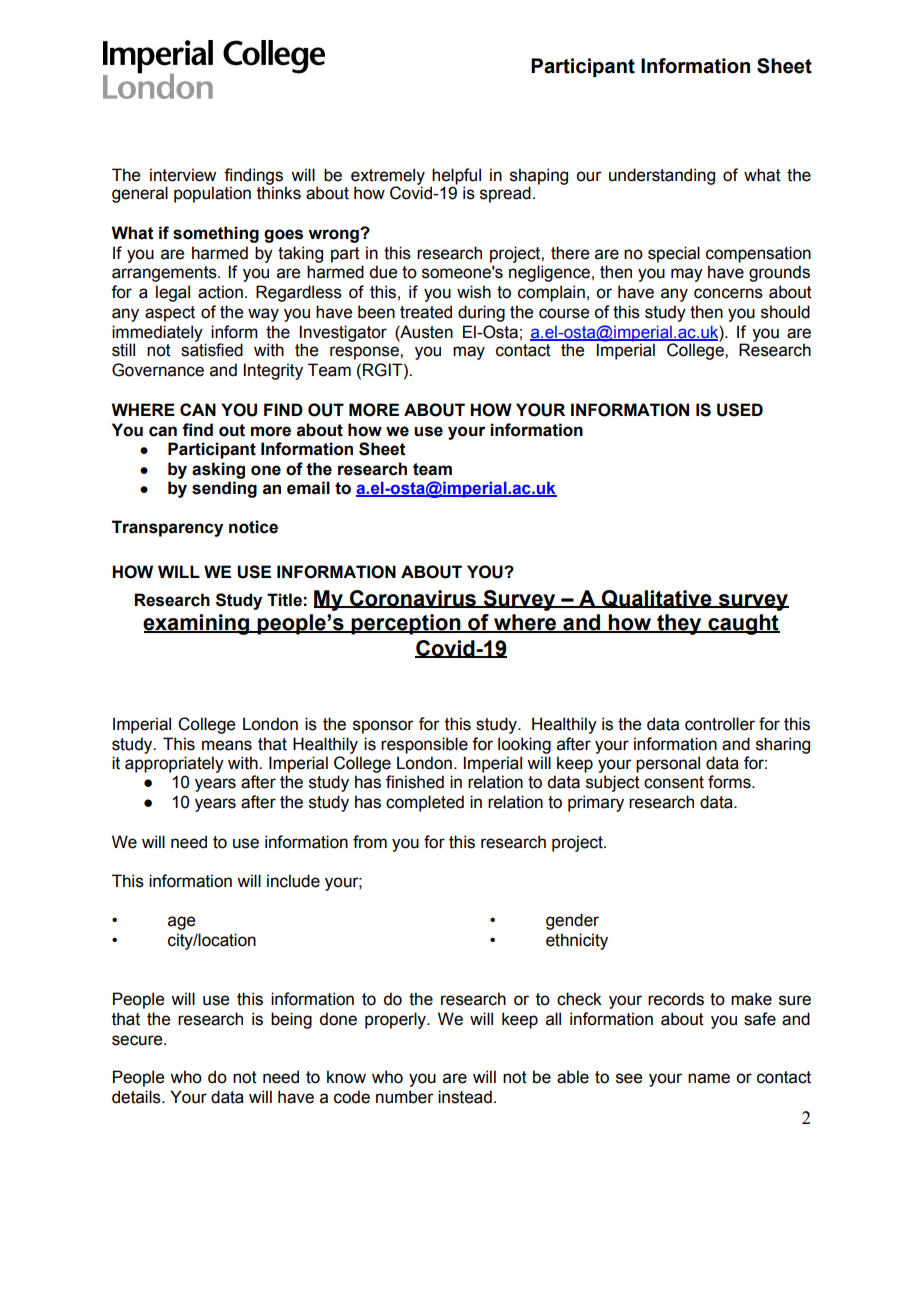 This screenshot has width=924, height=1308. I want to click on details, so click(137, 1097).
